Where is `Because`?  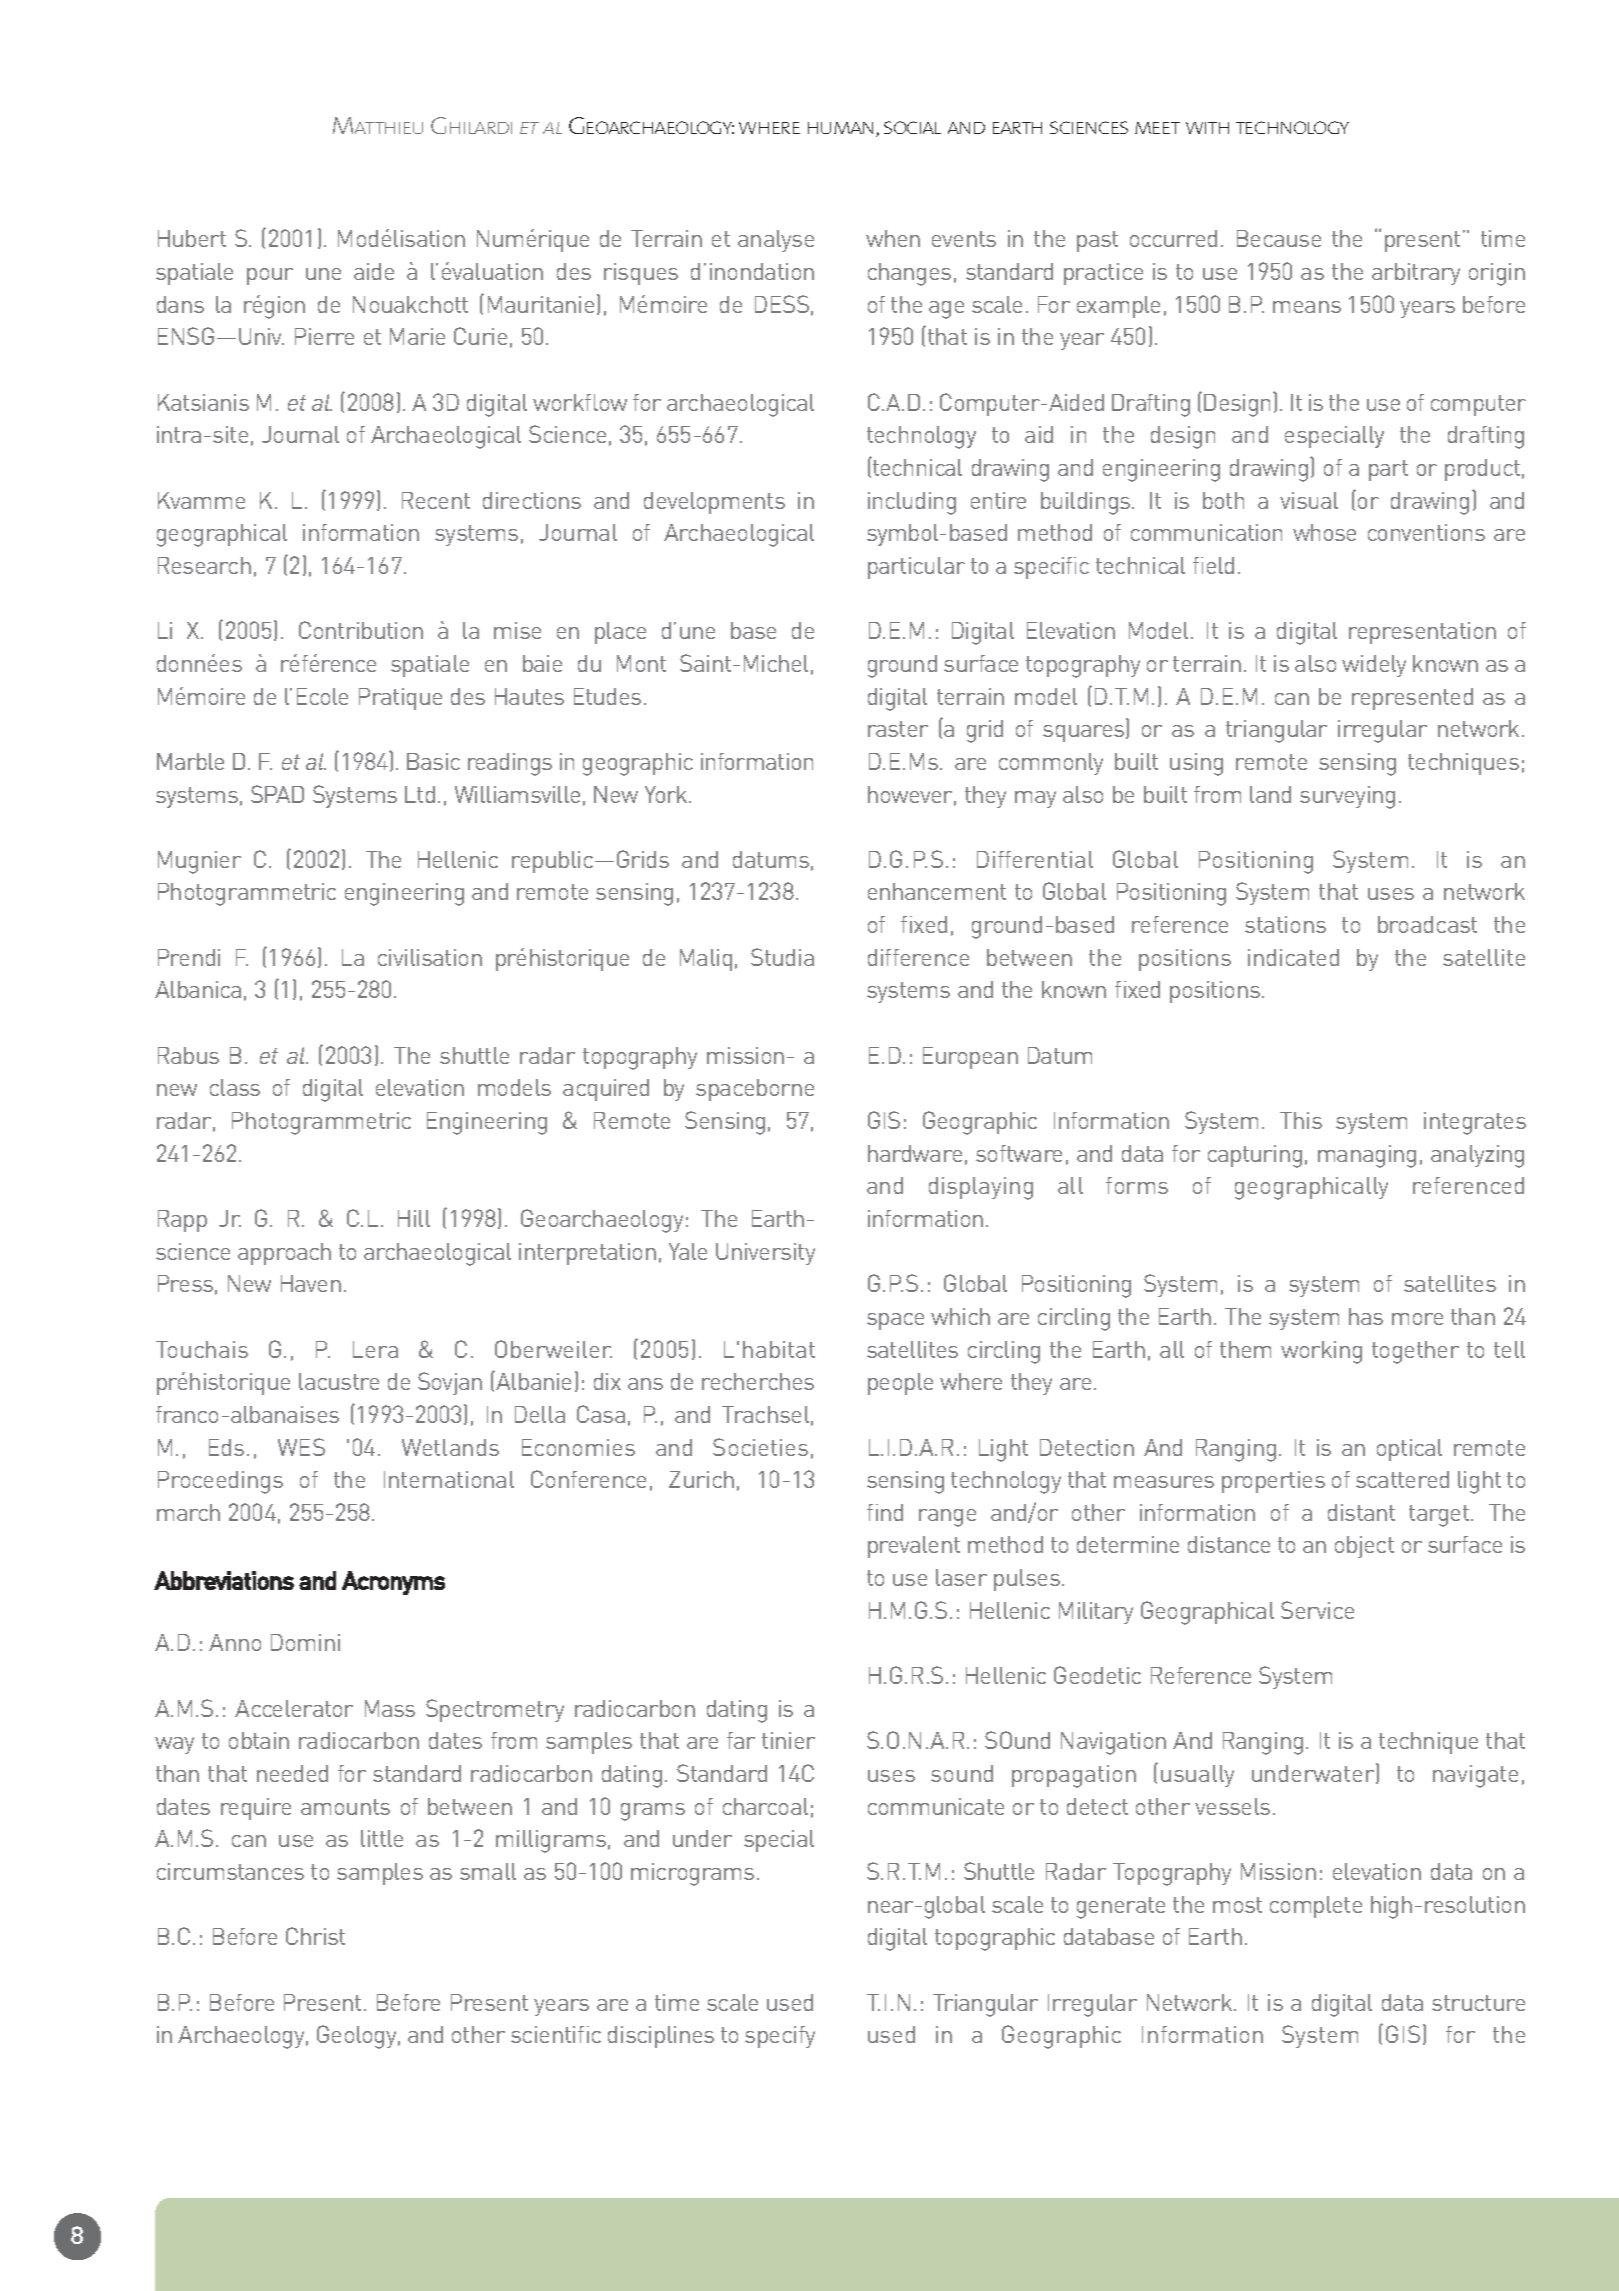
Because is located at coordinates (1279, 238).
